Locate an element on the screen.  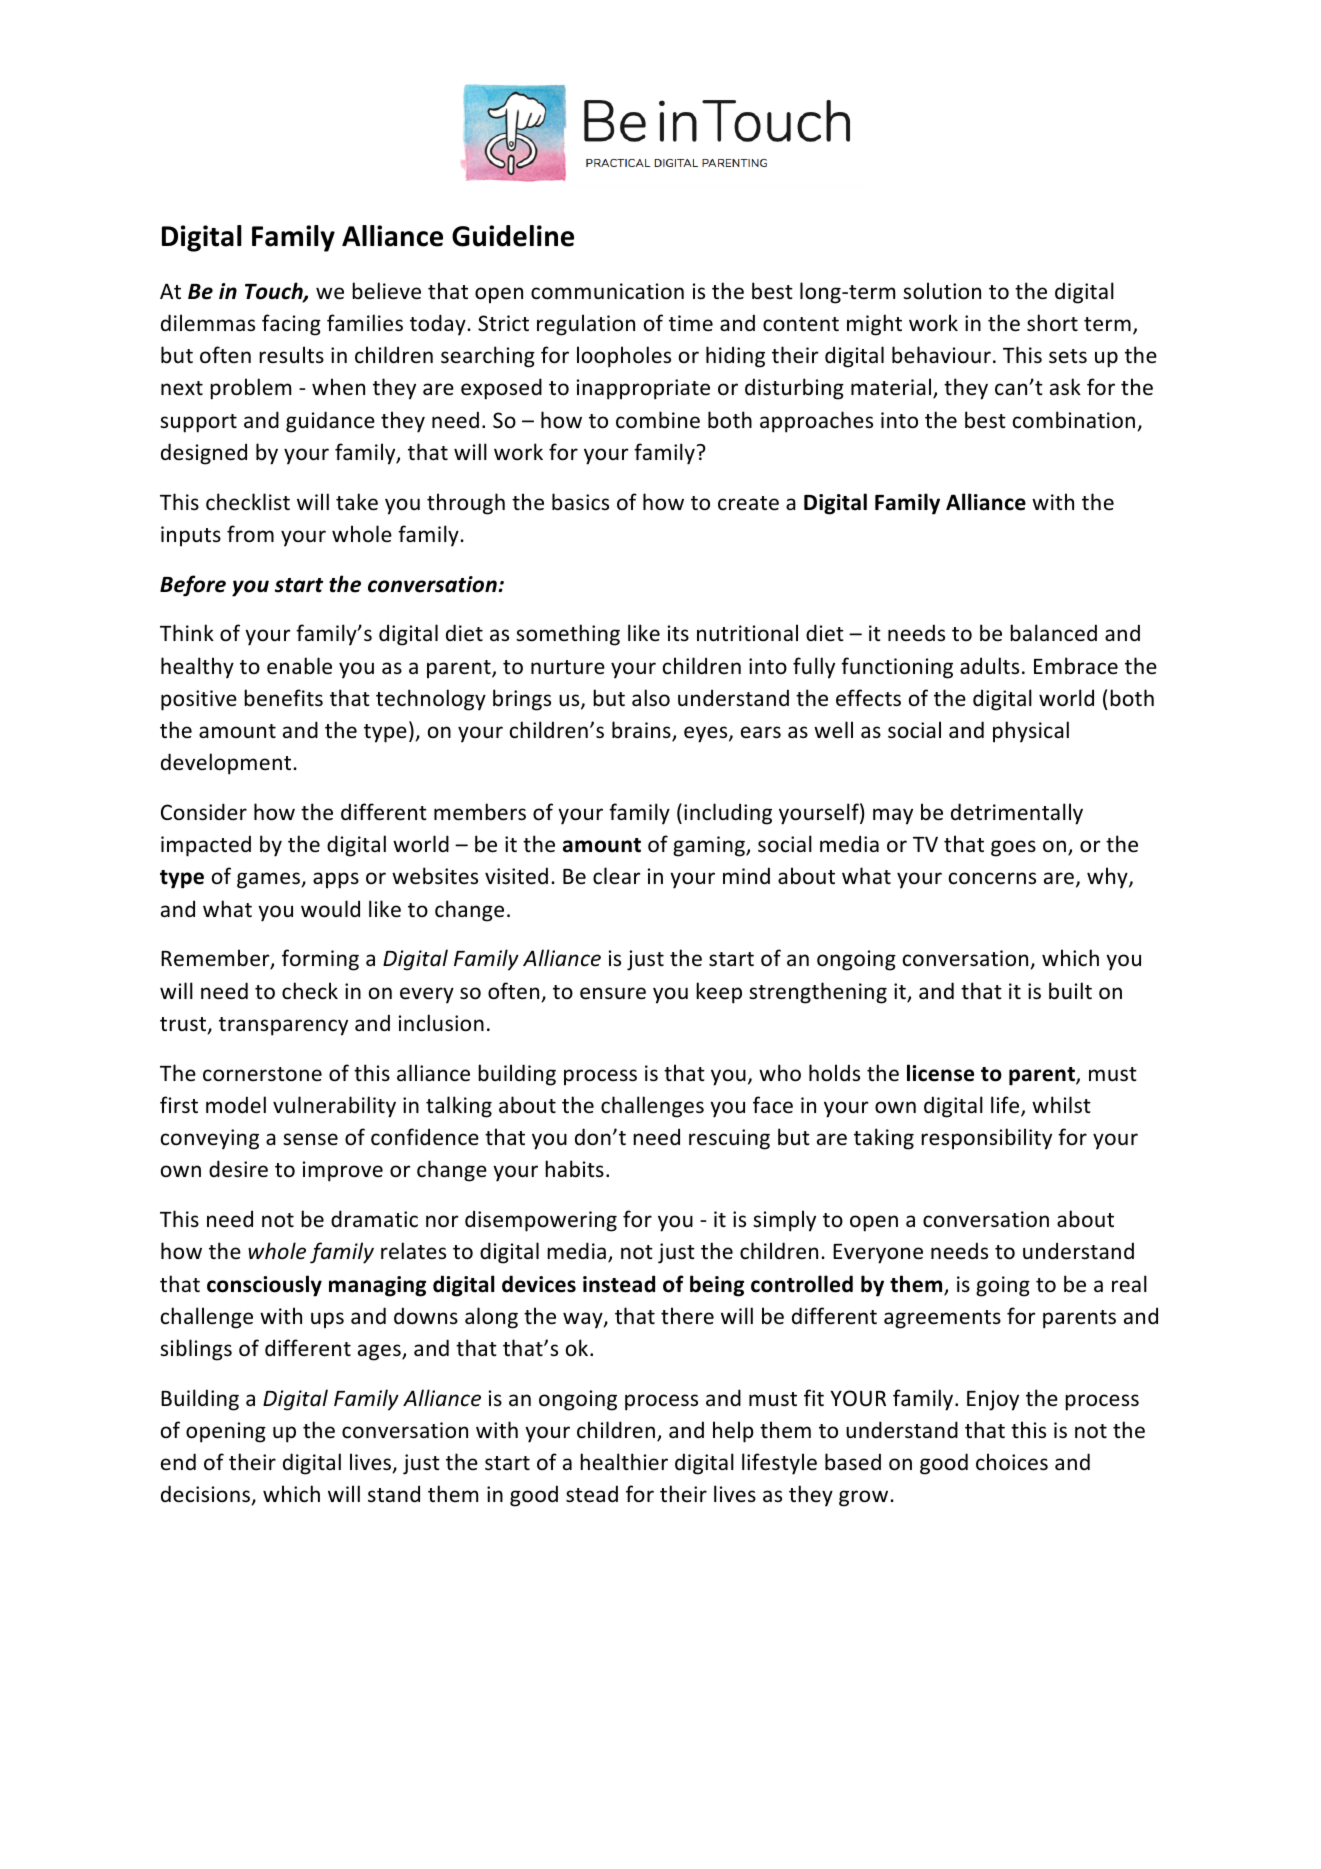
from is located at coordinates (250, 533).
